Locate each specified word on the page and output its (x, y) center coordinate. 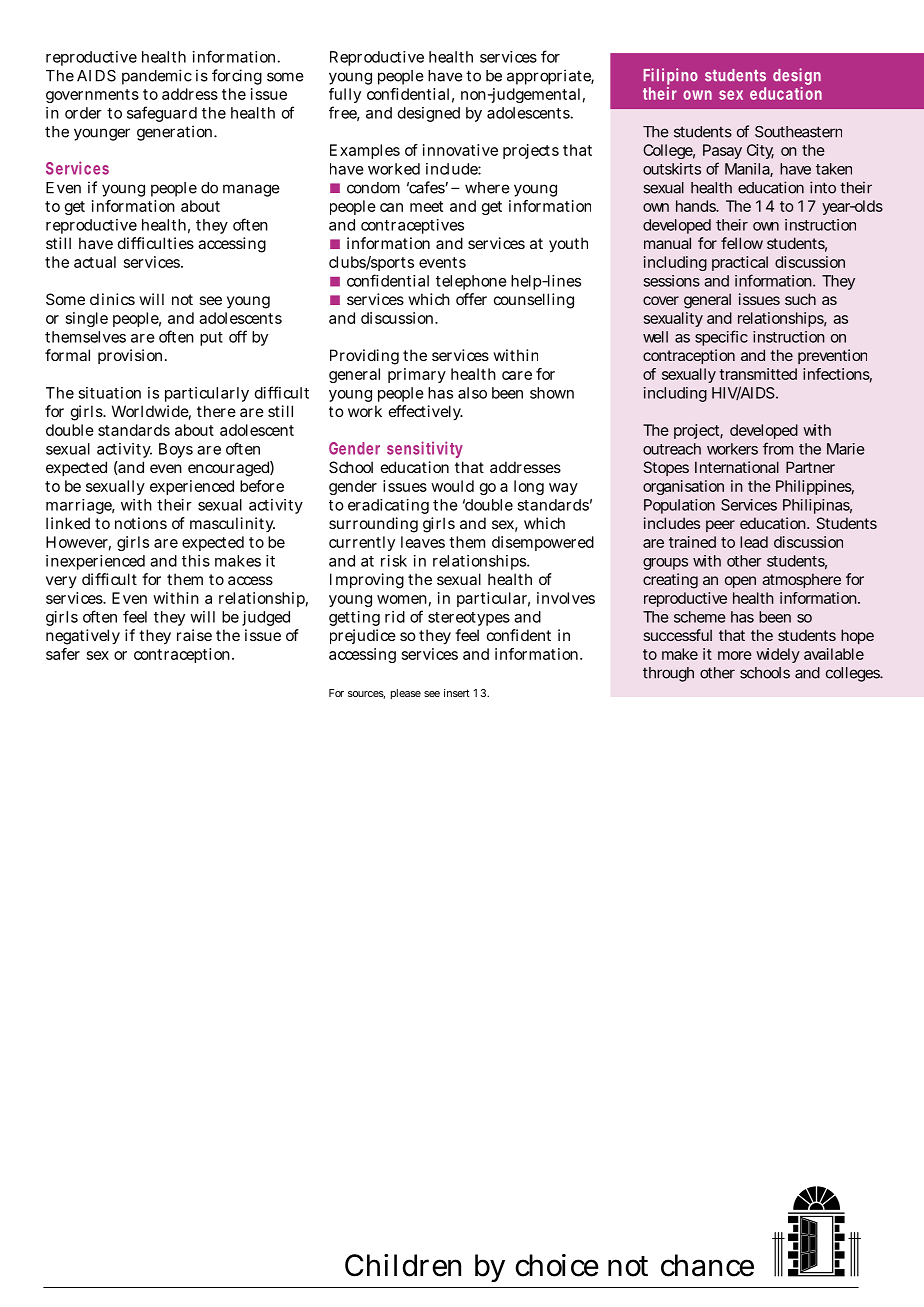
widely (778, 655)
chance (707, 1265)
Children (403, 1265)
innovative (460, 150)
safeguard (162, 114)
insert (457, 693)
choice (557, 1265)
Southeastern (798, 132)
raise (194, 635)
